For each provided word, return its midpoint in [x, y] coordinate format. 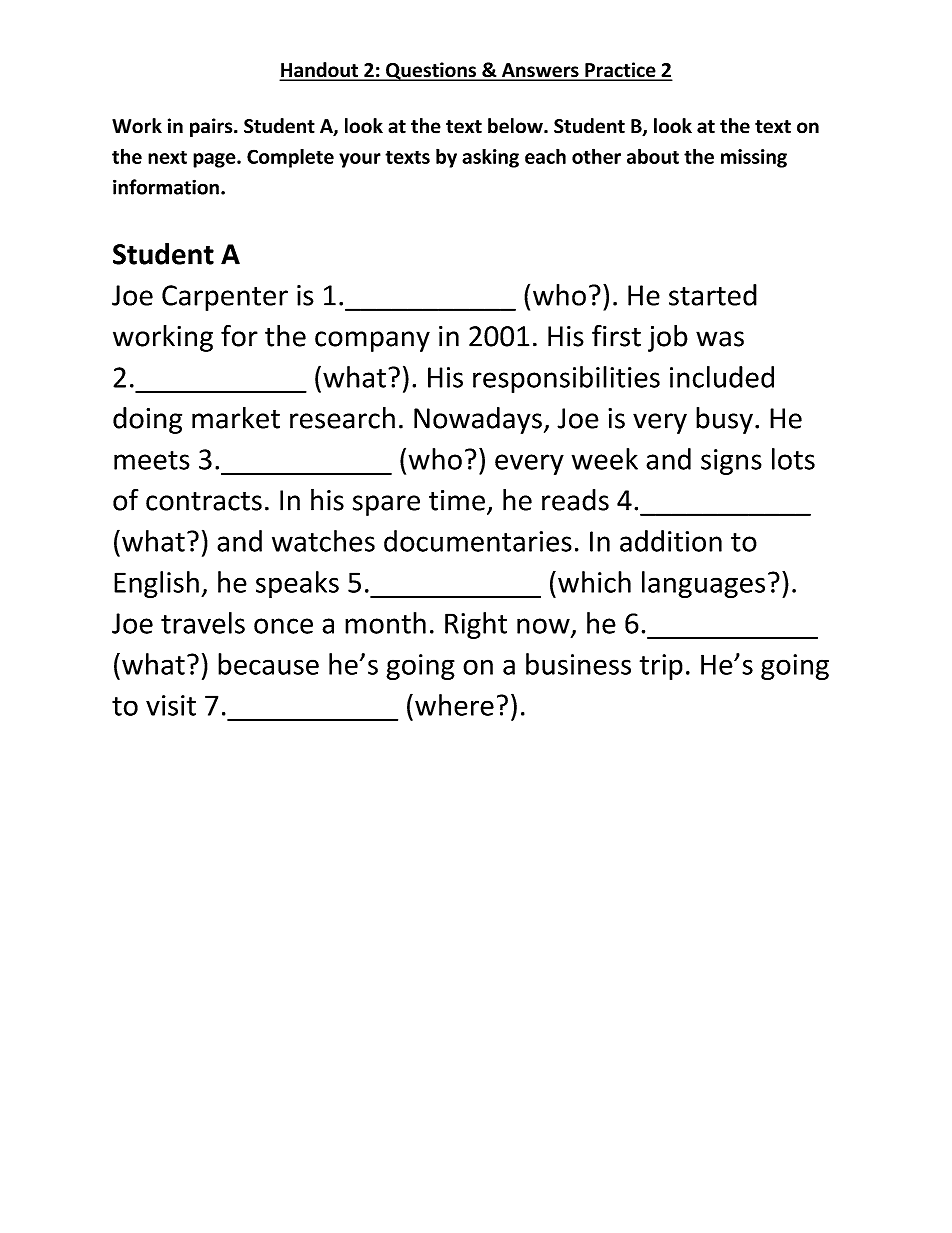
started [713, 295]
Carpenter [225, 298]
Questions [431, 71]
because [268, 664]
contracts [204, 501]
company [372, 341]
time [457, 500]
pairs [212, 127]
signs [731, 462]
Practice [620, 71]
